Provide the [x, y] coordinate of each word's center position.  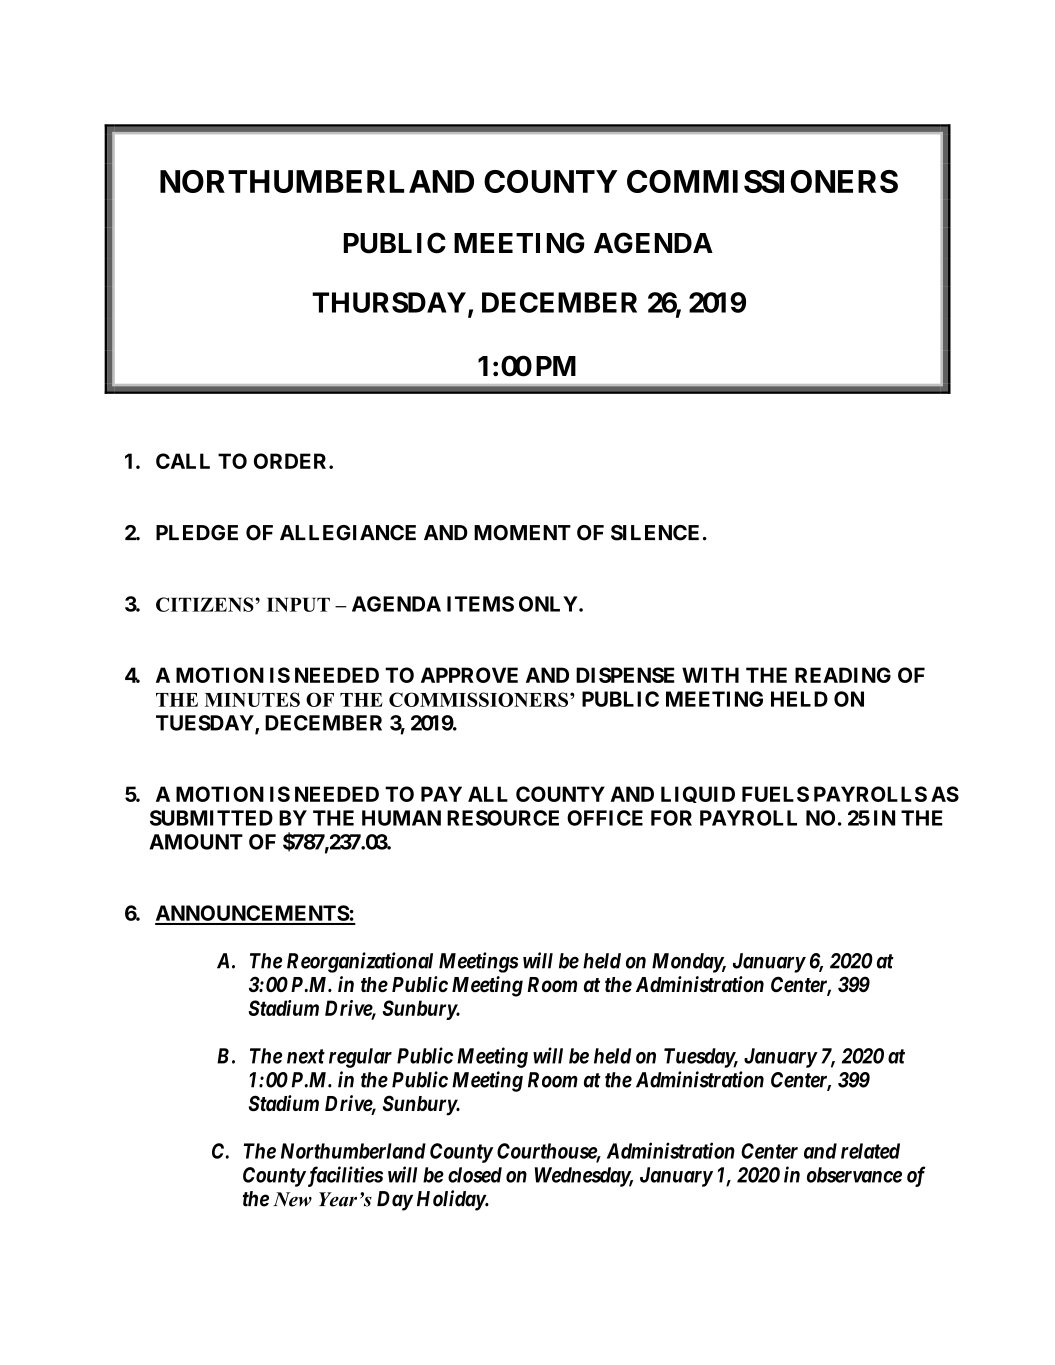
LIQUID [698, 794]
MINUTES [252, 699]
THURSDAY [389, 302]
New [292, 1199]
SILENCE [655, 533]
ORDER [292, 461]
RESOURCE [503, 818]
